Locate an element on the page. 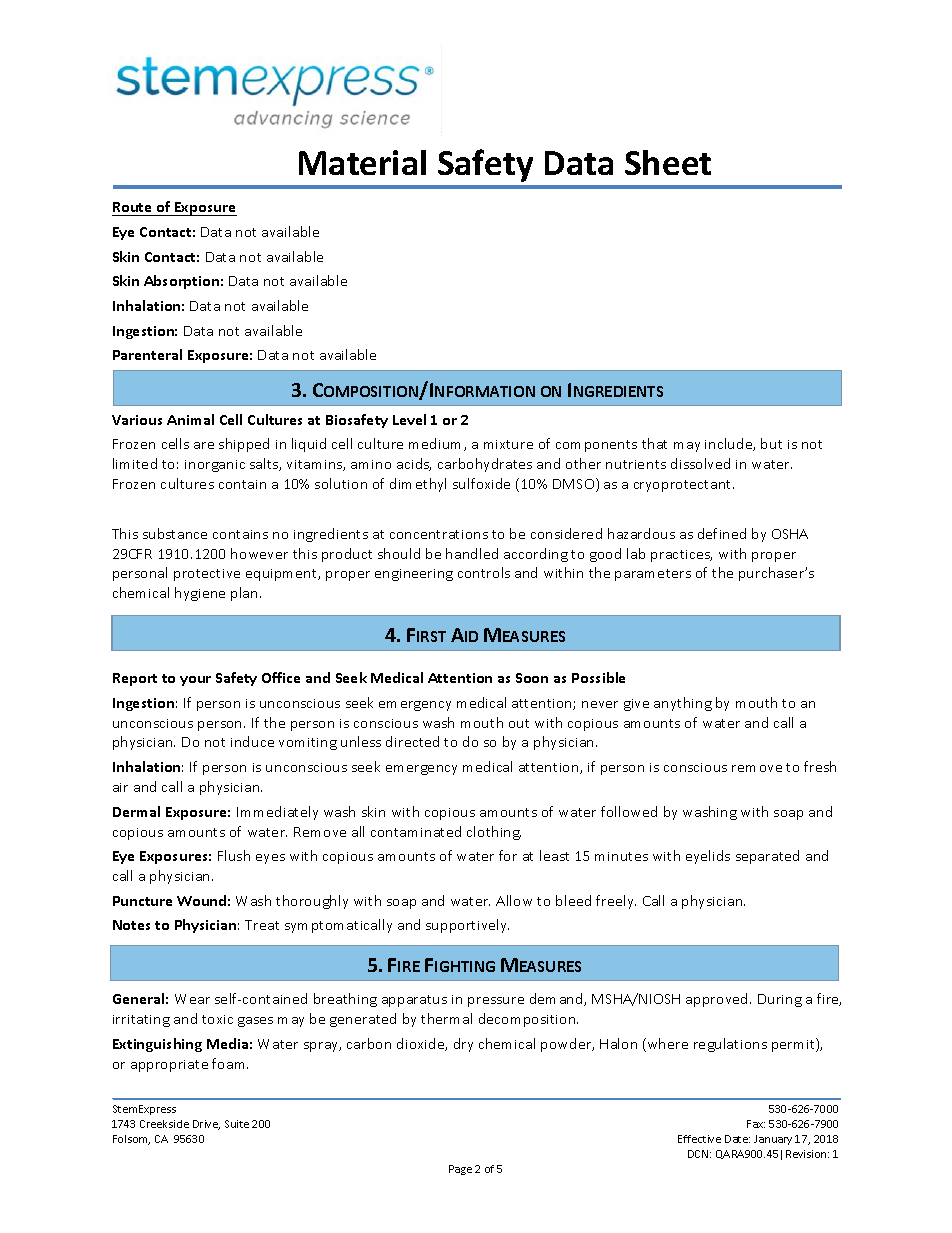 This document has width=952, height=1233. anything is located at coordinates (683, 704).
